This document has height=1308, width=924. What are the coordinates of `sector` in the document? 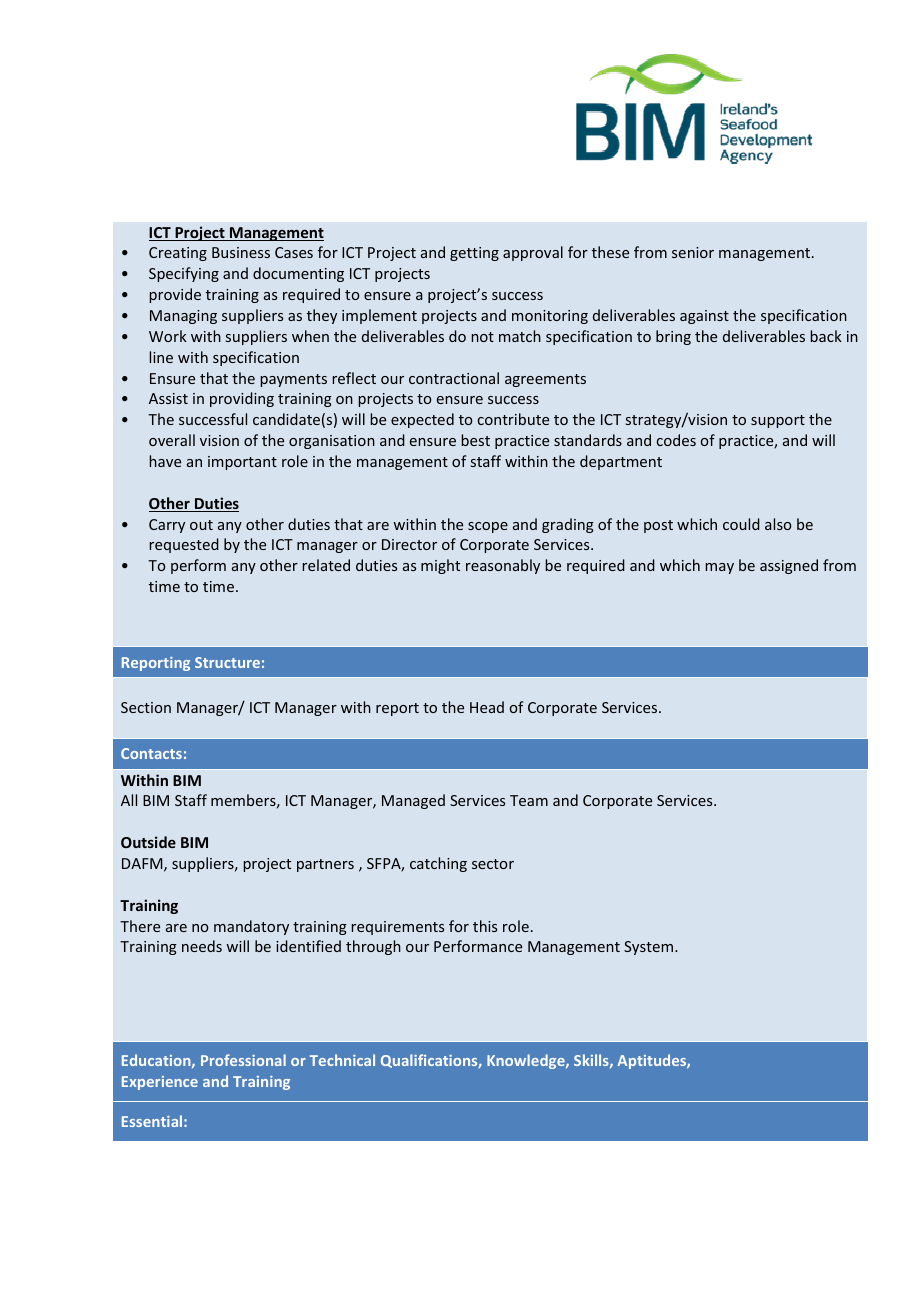 It's located at (493, 864).
